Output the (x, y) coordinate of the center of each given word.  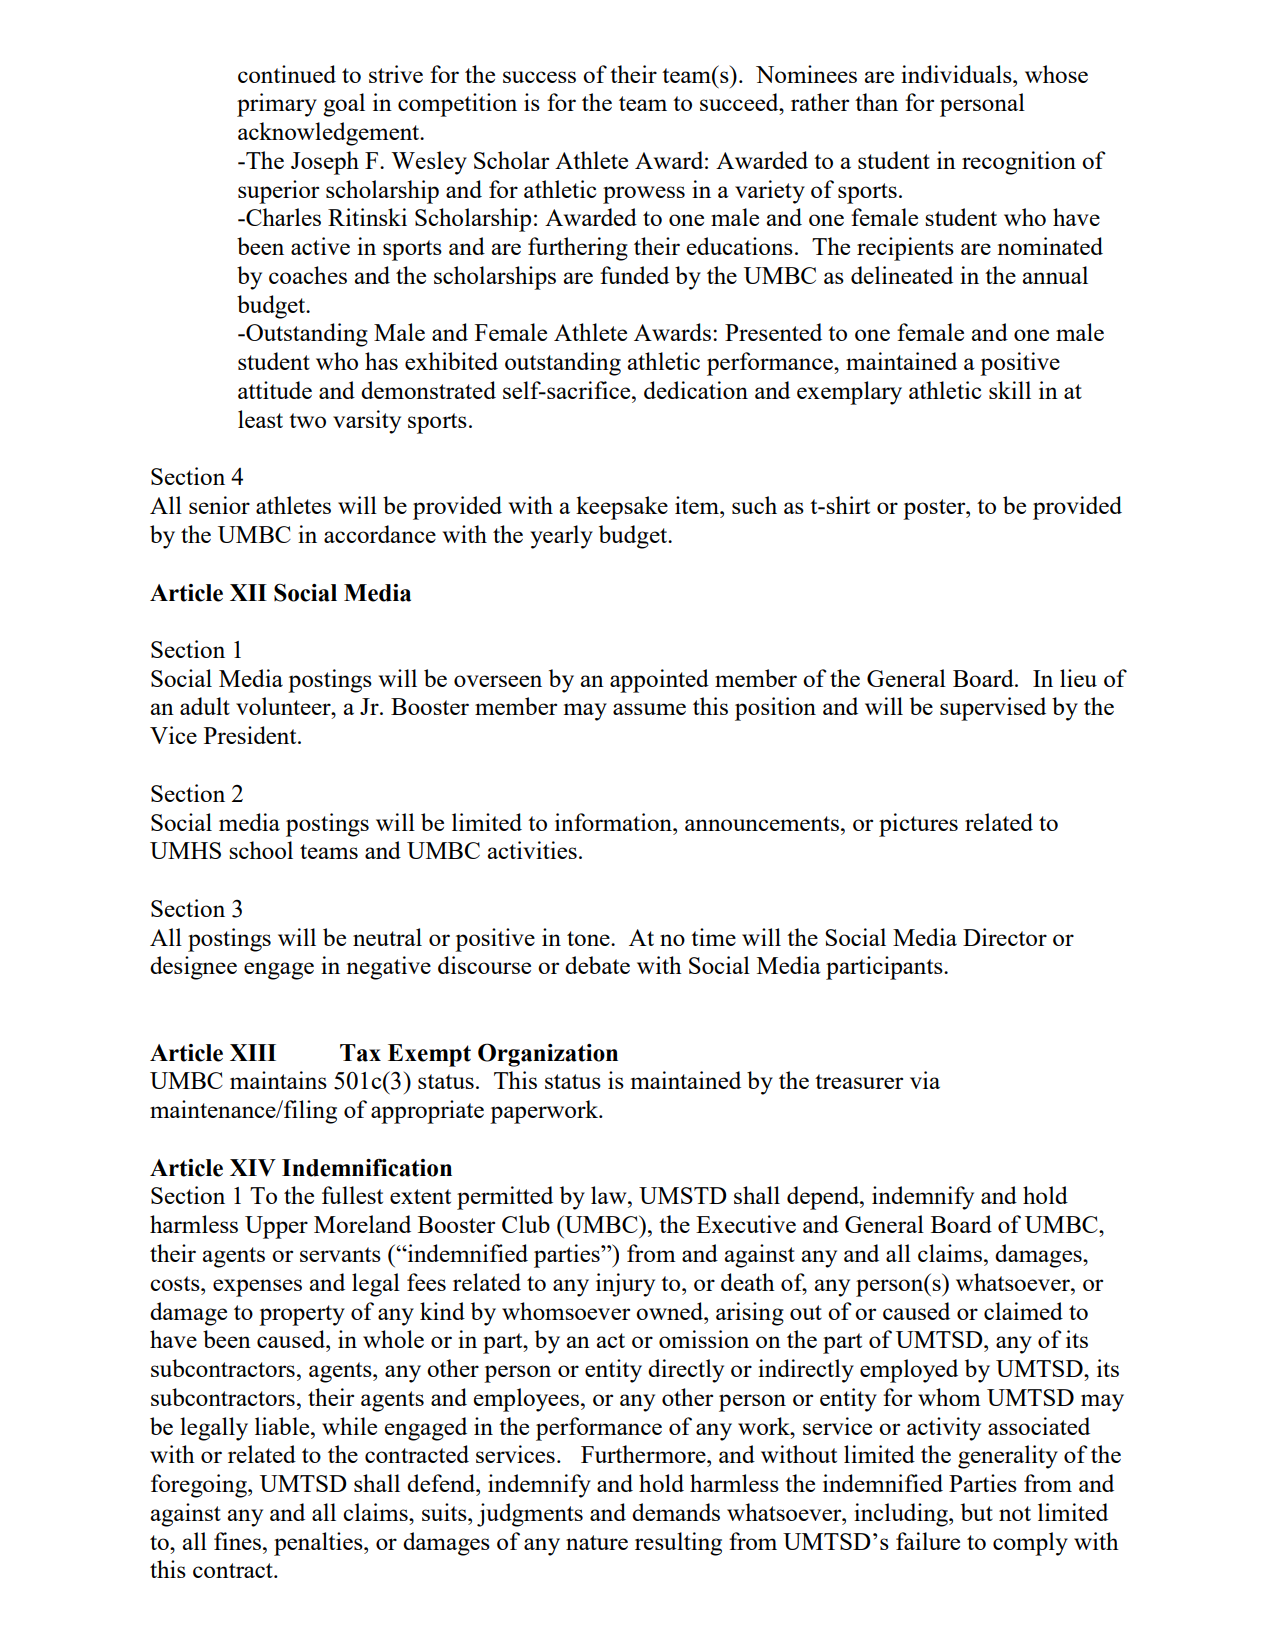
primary (277, 105)
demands (676, 1512)
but (977, 1512)
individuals (957, 74)
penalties (319, 1544)
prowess (644, 195)
